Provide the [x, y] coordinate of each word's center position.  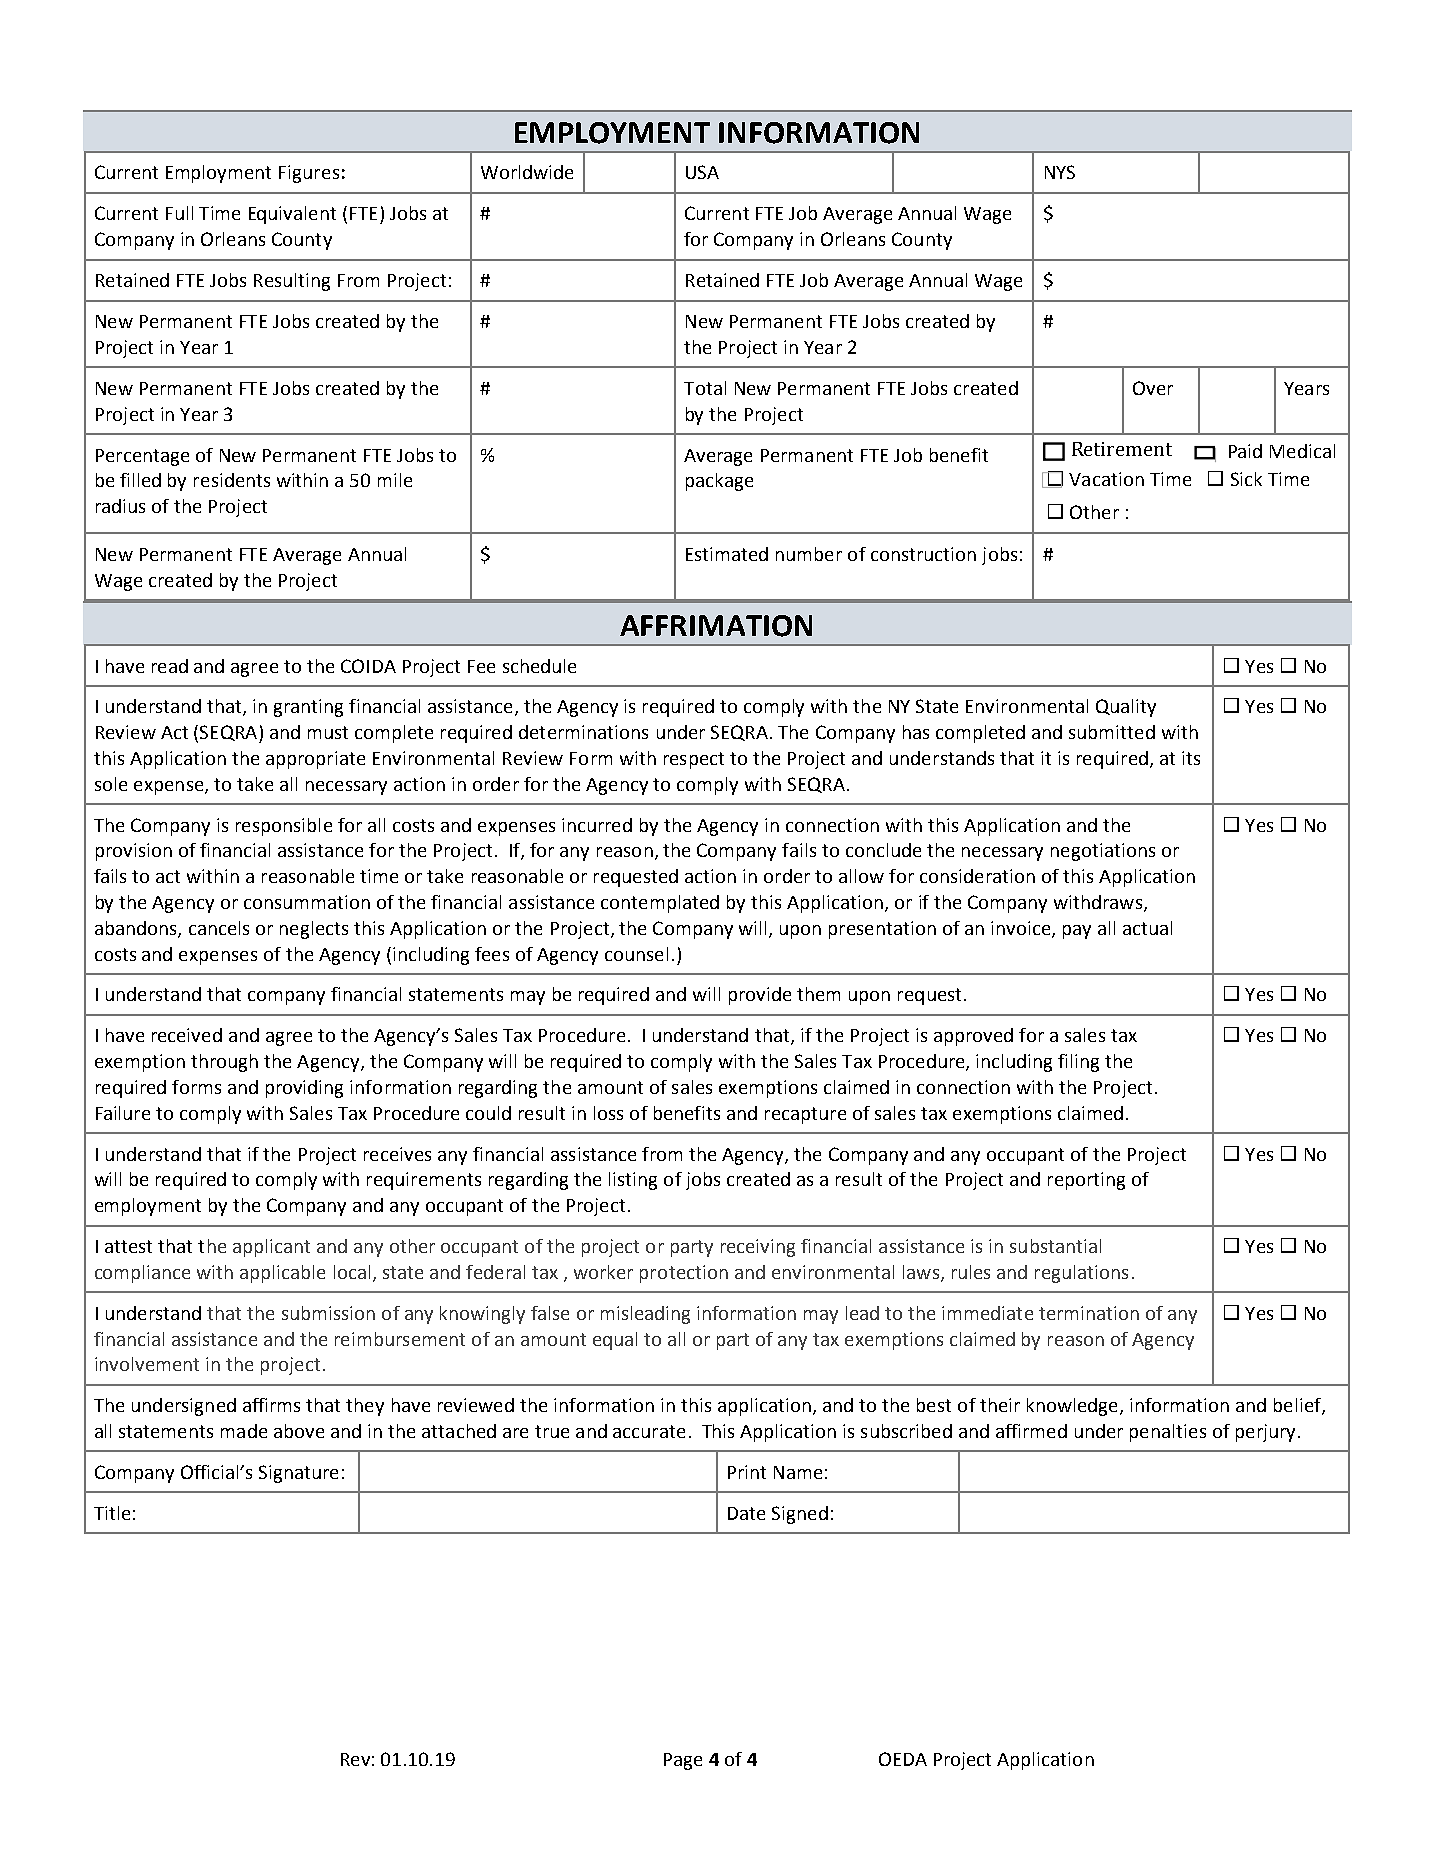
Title [112, 1513]
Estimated [727, 554]
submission [328, 1313]
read [170, 666]
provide [760, 996]
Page [683, 1761]
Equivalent [292, 215]
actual [1147, 928]
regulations [1081, 1274]
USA [702, 172]
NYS [1060, 172]
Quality [1126, 708]
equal [615, 1341]
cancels [219, 928]
